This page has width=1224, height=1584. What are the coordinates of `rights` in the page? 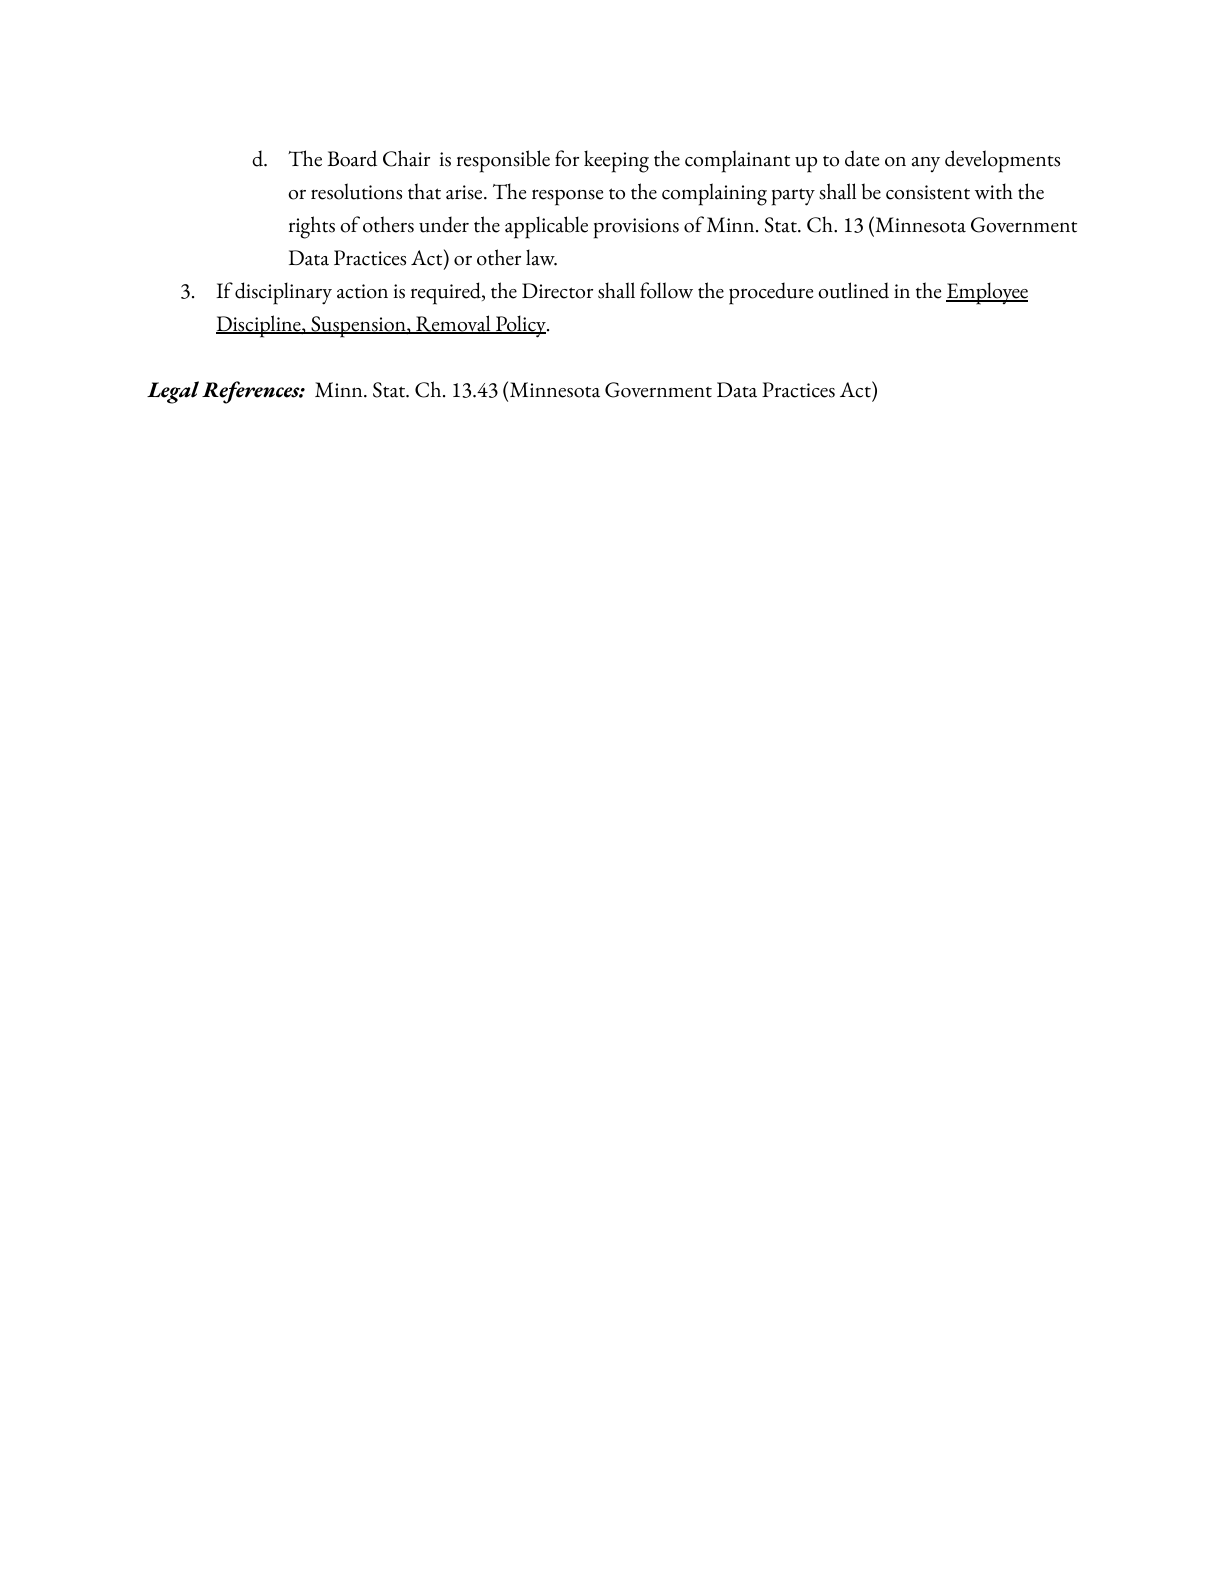 It's located at (312, 227).
